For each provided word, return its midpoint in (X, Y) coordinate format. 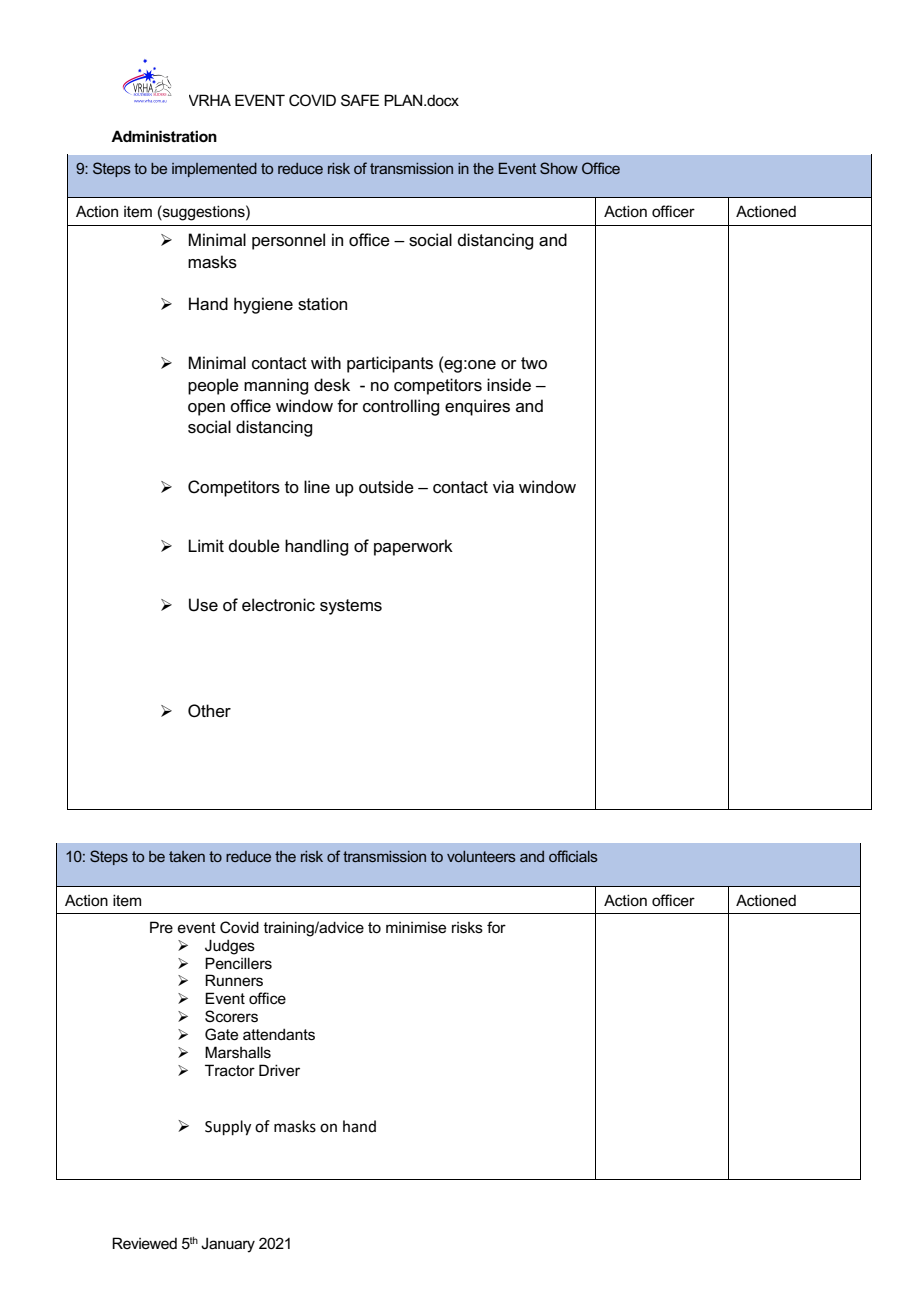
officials (573, 856)
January (228, 1245)
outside (386, 487)
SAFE (360, 100)
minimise (416, 927)
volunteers (481, 856)
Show (559, 168)
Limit (206, 545)
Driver (279, 1070)
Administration (164, 136)
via (503, 487)
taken (187, 856)
